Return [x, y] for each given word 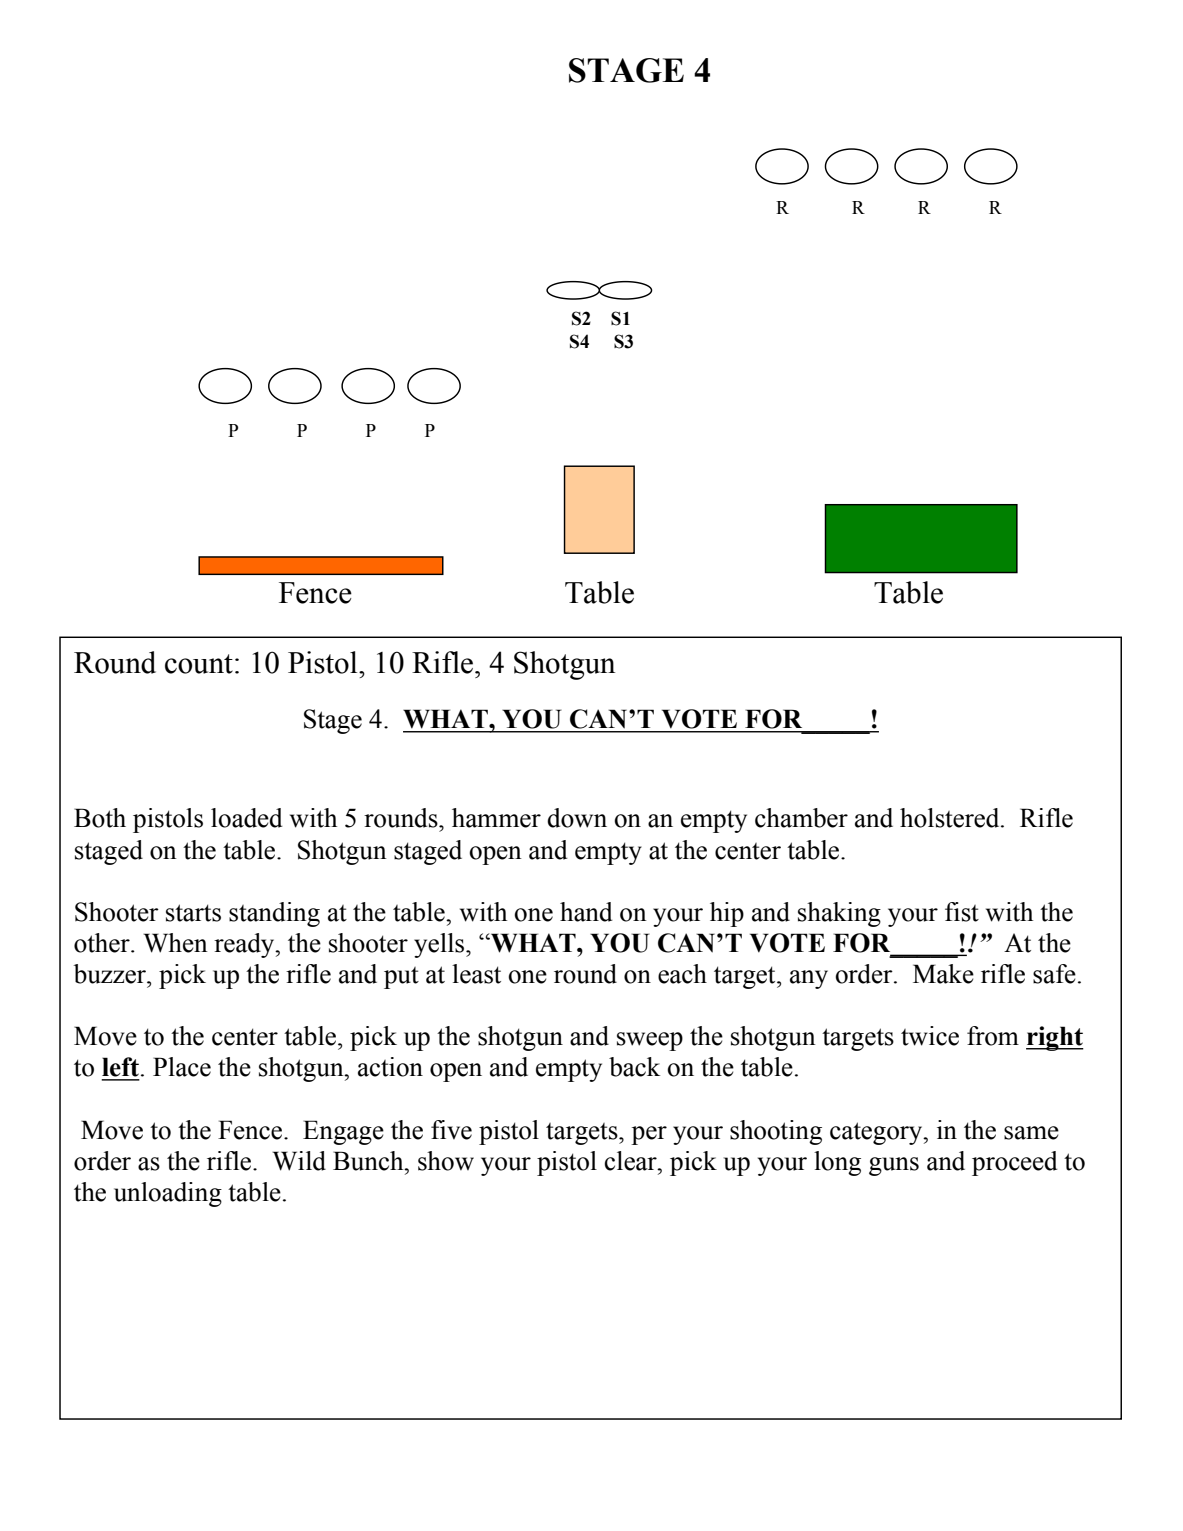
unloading [168, 1194]
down [577, 818]
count [199, 664]
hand [586, 912]
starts [193, 913]
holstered [951, 818]
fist [962, 912]
